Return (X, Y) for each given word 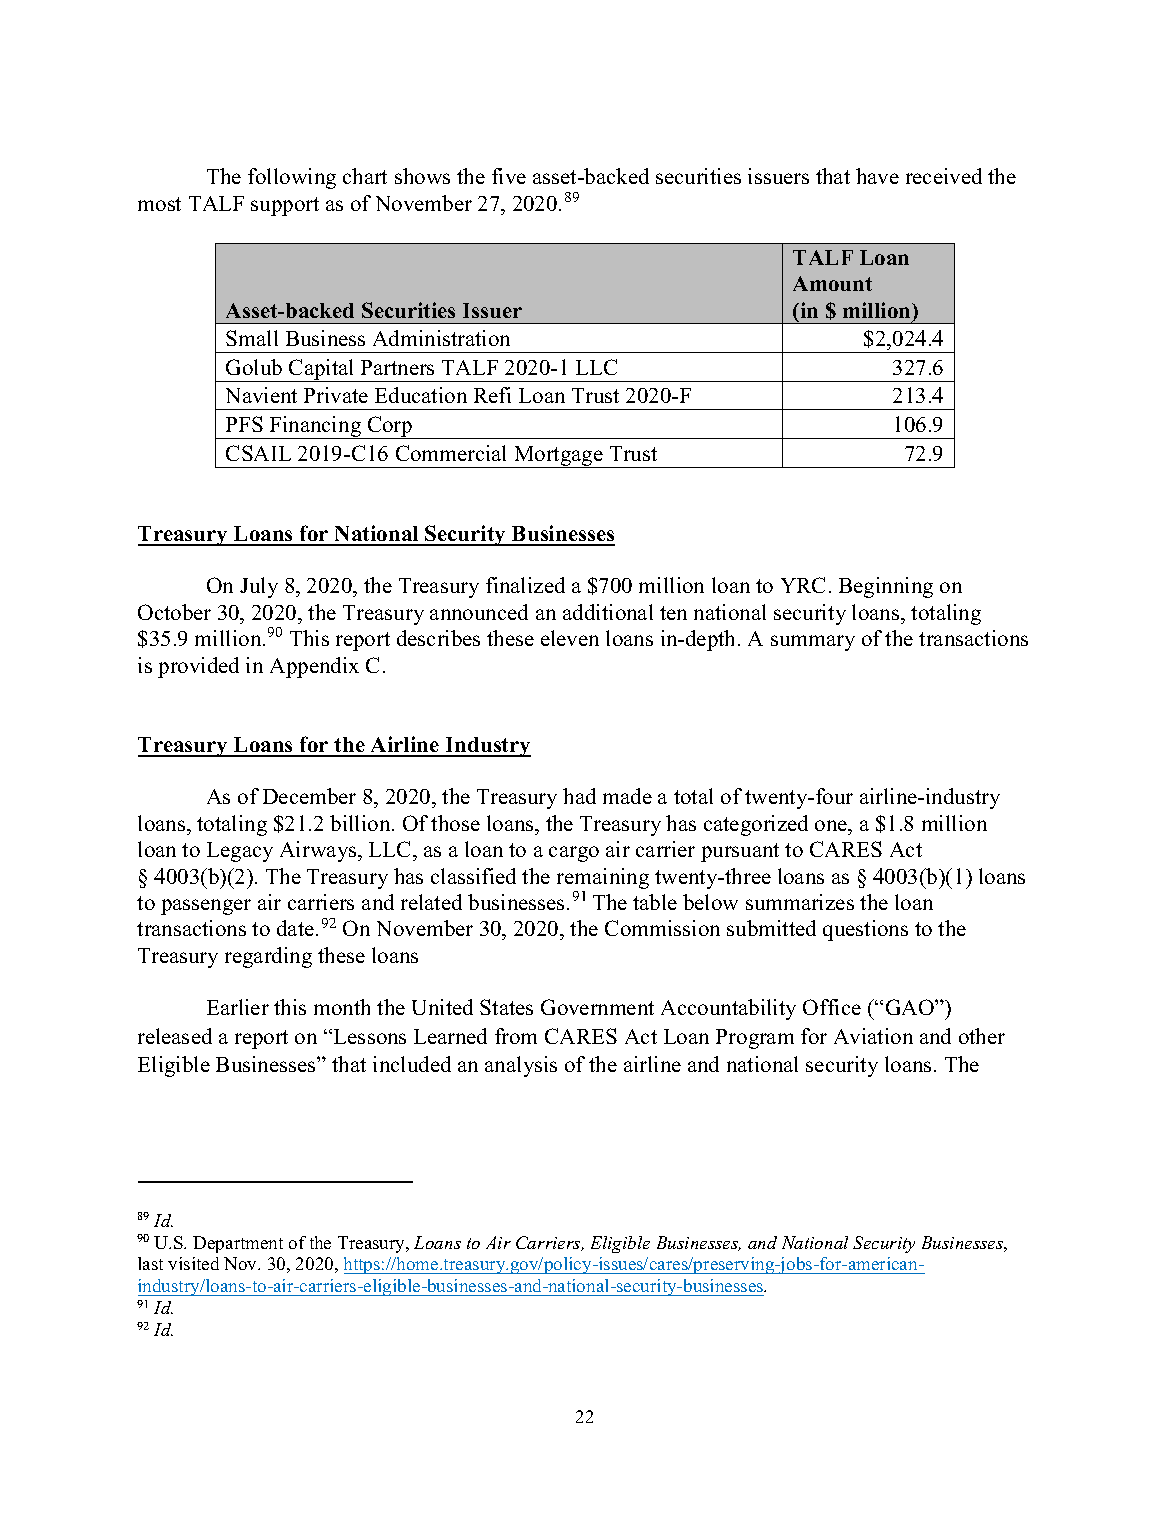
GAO (911, 1007)
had (579, 796)
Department (238, 1244)
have (877, 176)
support (285, 206)
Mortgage (558, 457)
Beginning (886, 587)
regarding (268, 957)
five (509, 176)
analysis (521, 1066)
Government (597, 1007)
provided (198, 667)
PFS (244, 424)
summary (813, 643)
